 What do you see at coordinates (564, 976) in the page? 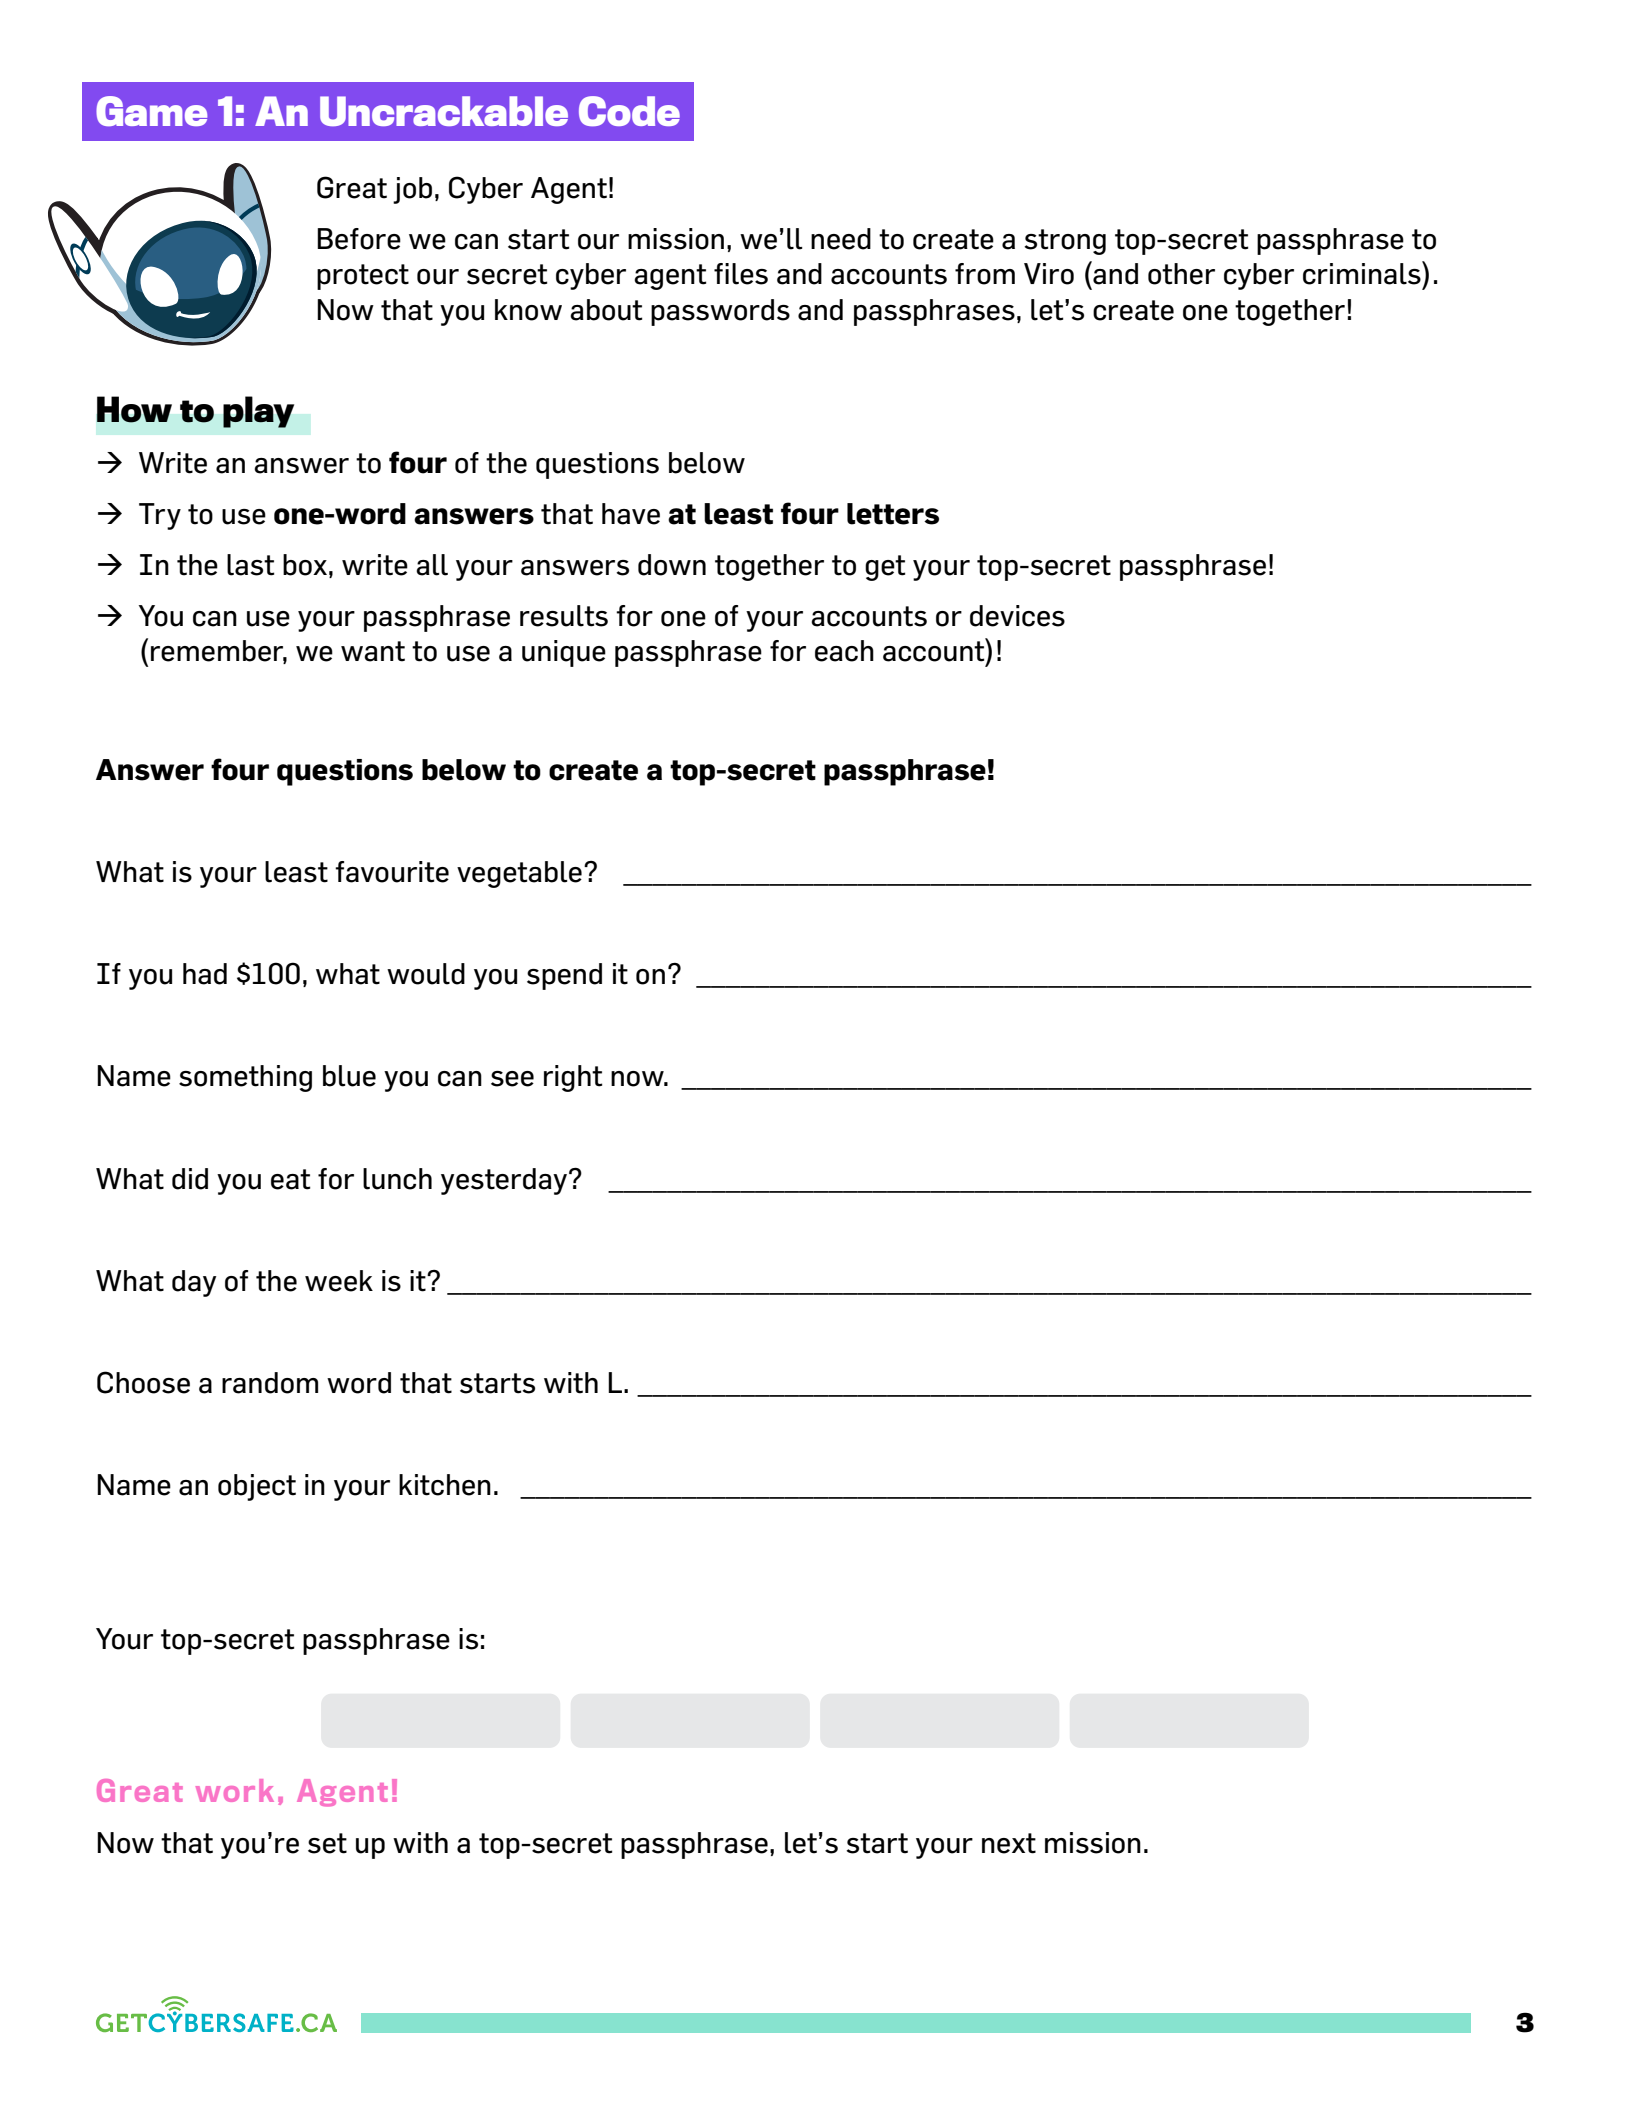
I see `spend` at bounding box center [564, 976].
